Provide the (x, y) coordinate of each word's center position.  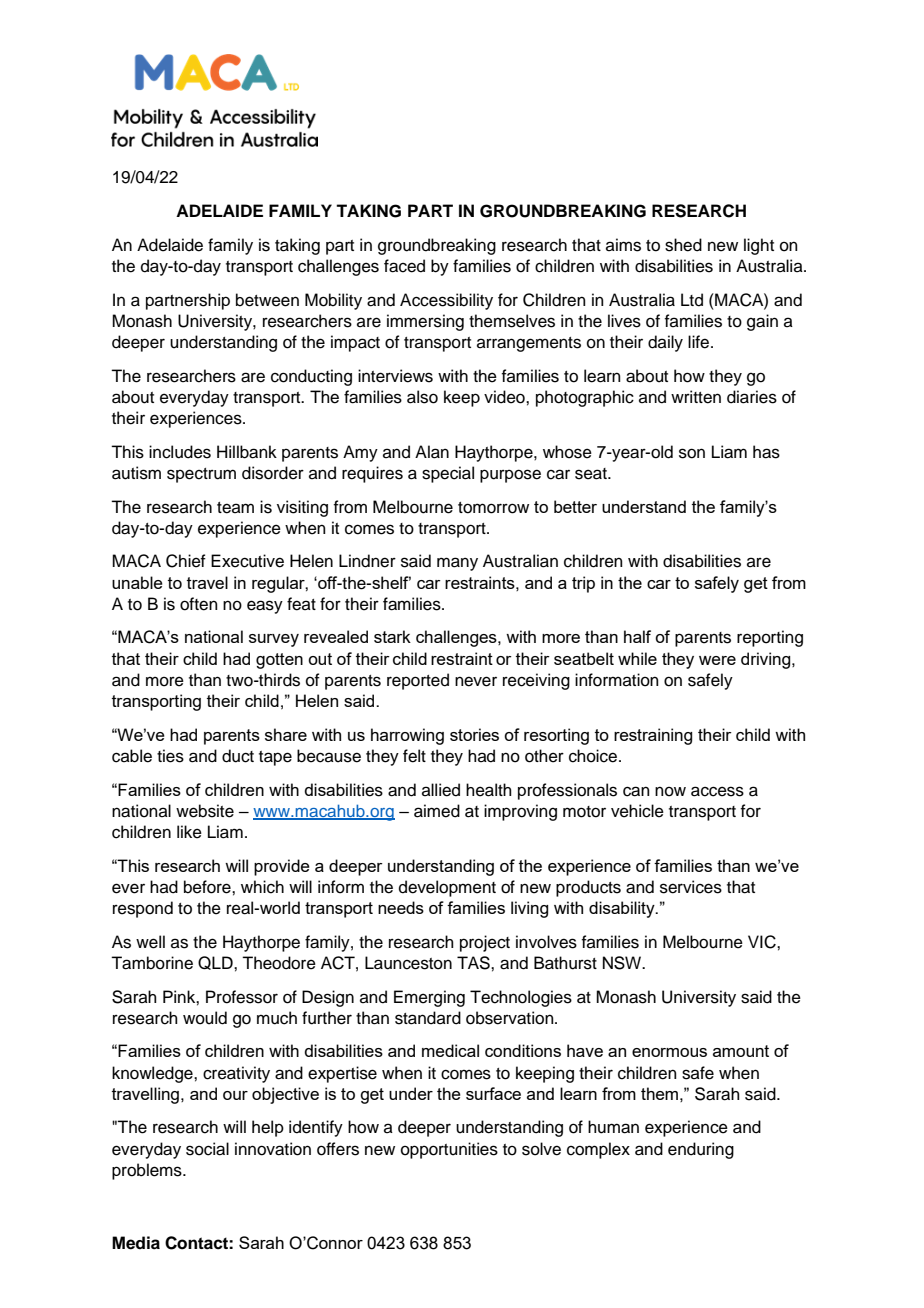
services (691, 887)
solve (541, 1149)
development (447, 888)
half (637, 636)
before (208, 887)
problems (148, 1171)
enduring (701, 1150)
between (267, 300)
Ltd (692, 300)
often (199, 604)
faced (404, 266)
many (457, 564)
